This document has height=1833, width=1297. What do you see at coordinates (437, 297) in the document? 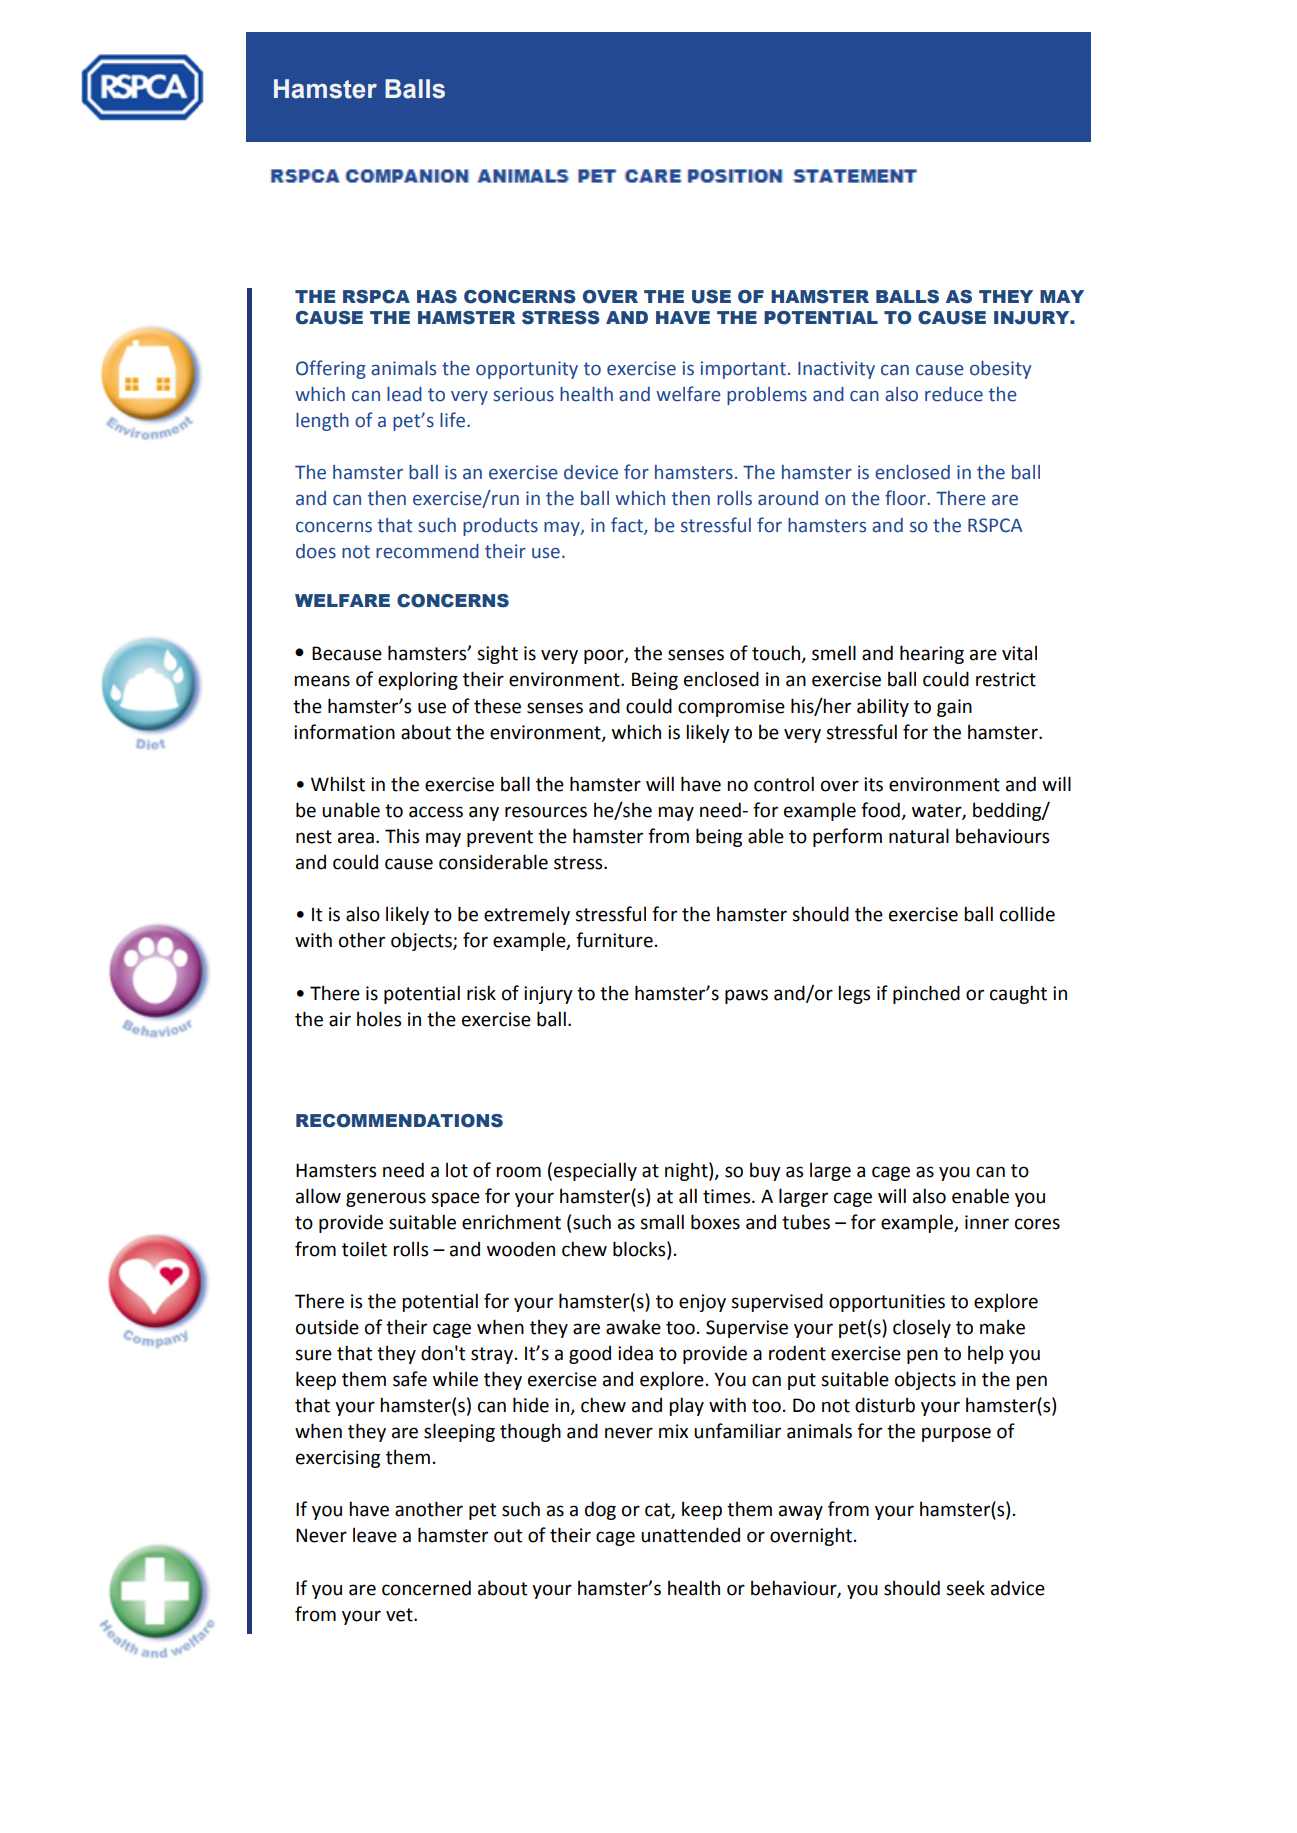
I see `HAS` at bounding box center [437, 297].
